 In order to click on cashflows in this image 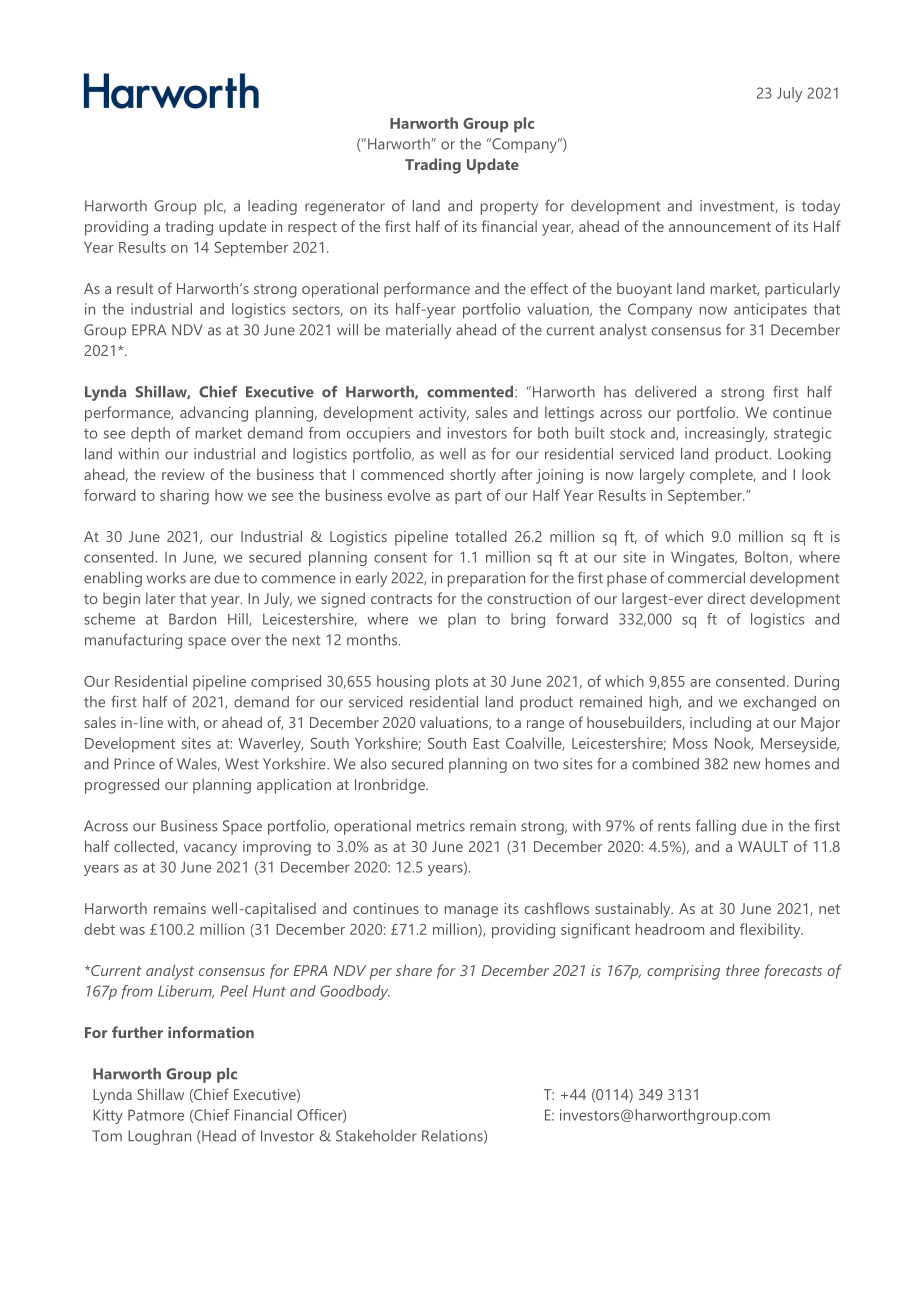, I will do `click(557, 908)`.
